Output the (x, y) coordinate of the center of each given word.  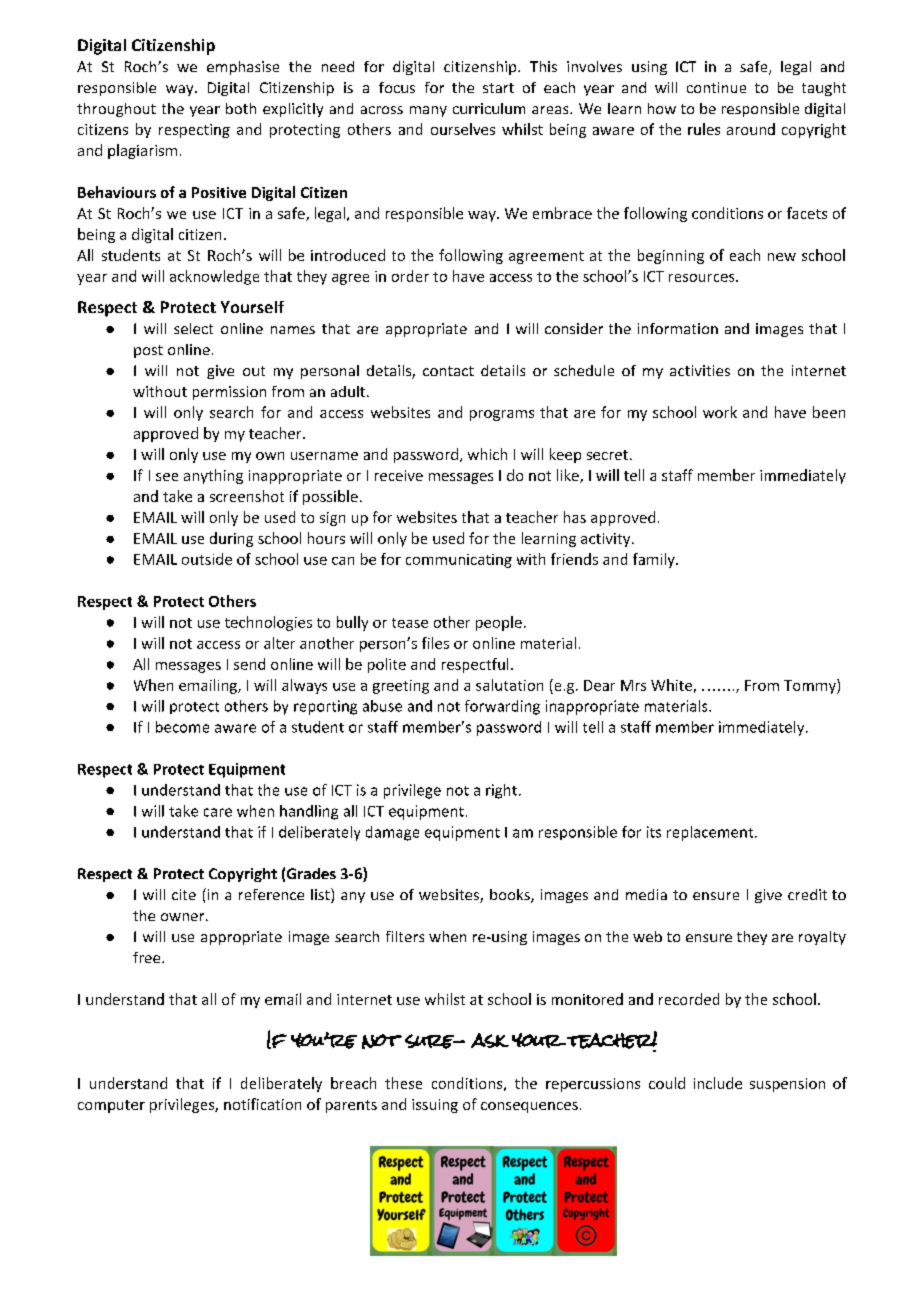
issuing (435, 1106)
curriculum (489, 108)
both (241, 108)
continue (716, 87)
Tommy (811, 686)
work (720, 412)
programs (502, 415)
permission (229, 393)
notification (262, 1104)
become (182, 727)
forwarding (502, 707)
